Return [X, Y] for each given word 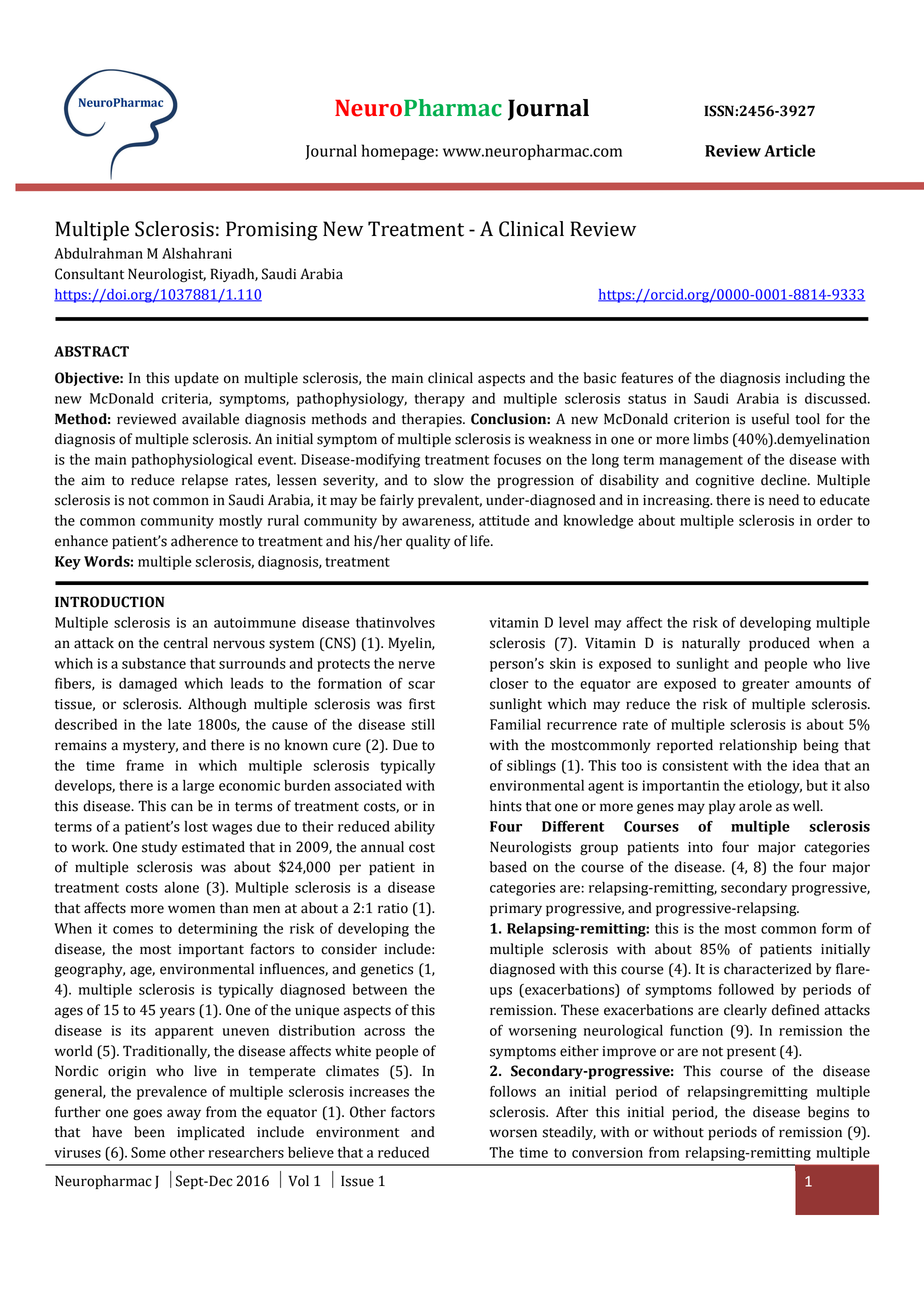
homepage [399, 152]
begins [828, 1113]
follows [513, 1091]
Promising [272, 231]
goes [147, 1114]
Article [789, 150]
